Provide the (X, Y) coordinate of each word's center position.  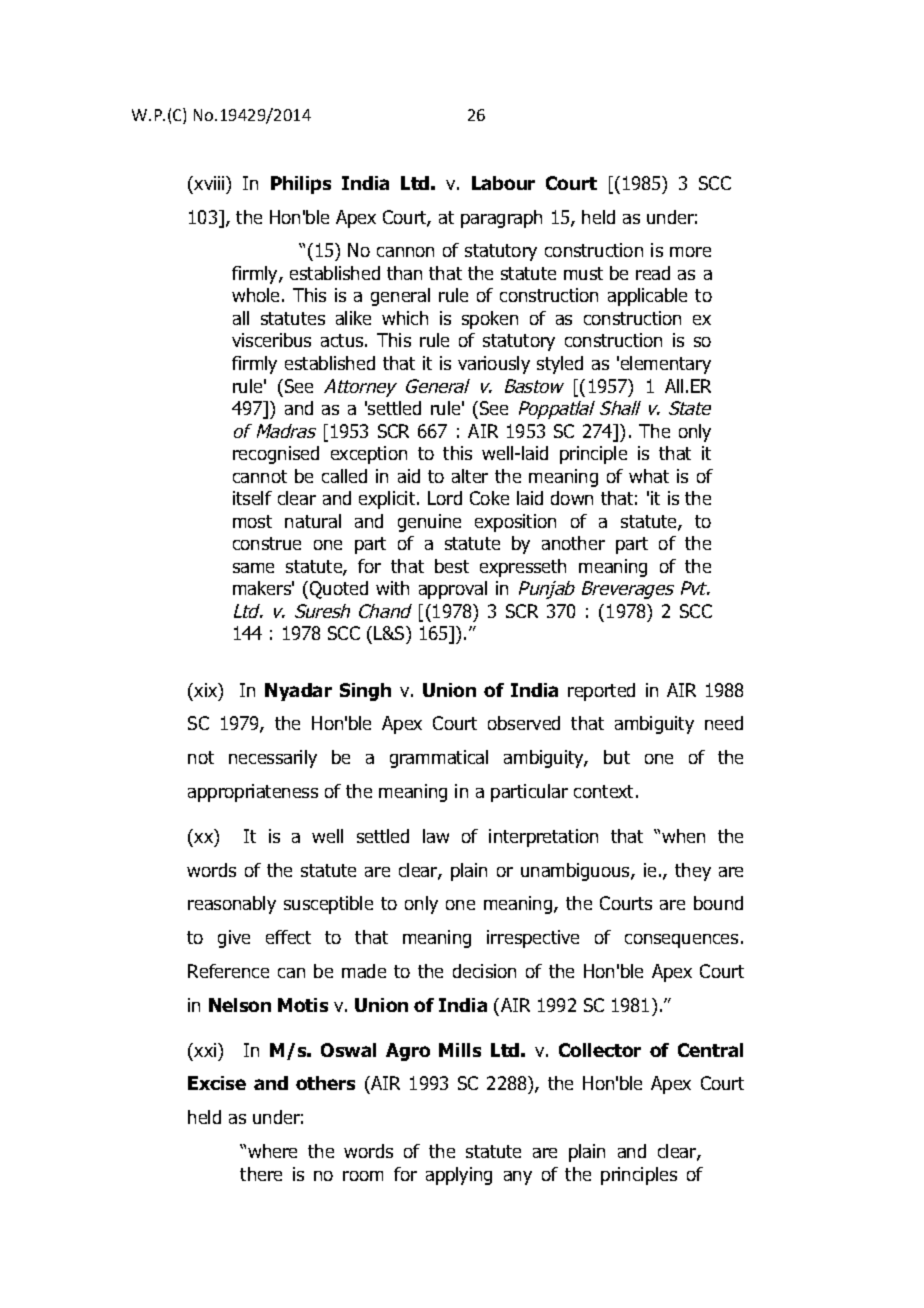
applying (459, 1176)
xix (206, 690)
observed (524, 723)
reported (601, 692)
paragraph (501, 219)
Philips (301, 185)
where (272, 1151)
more (690, 252)
